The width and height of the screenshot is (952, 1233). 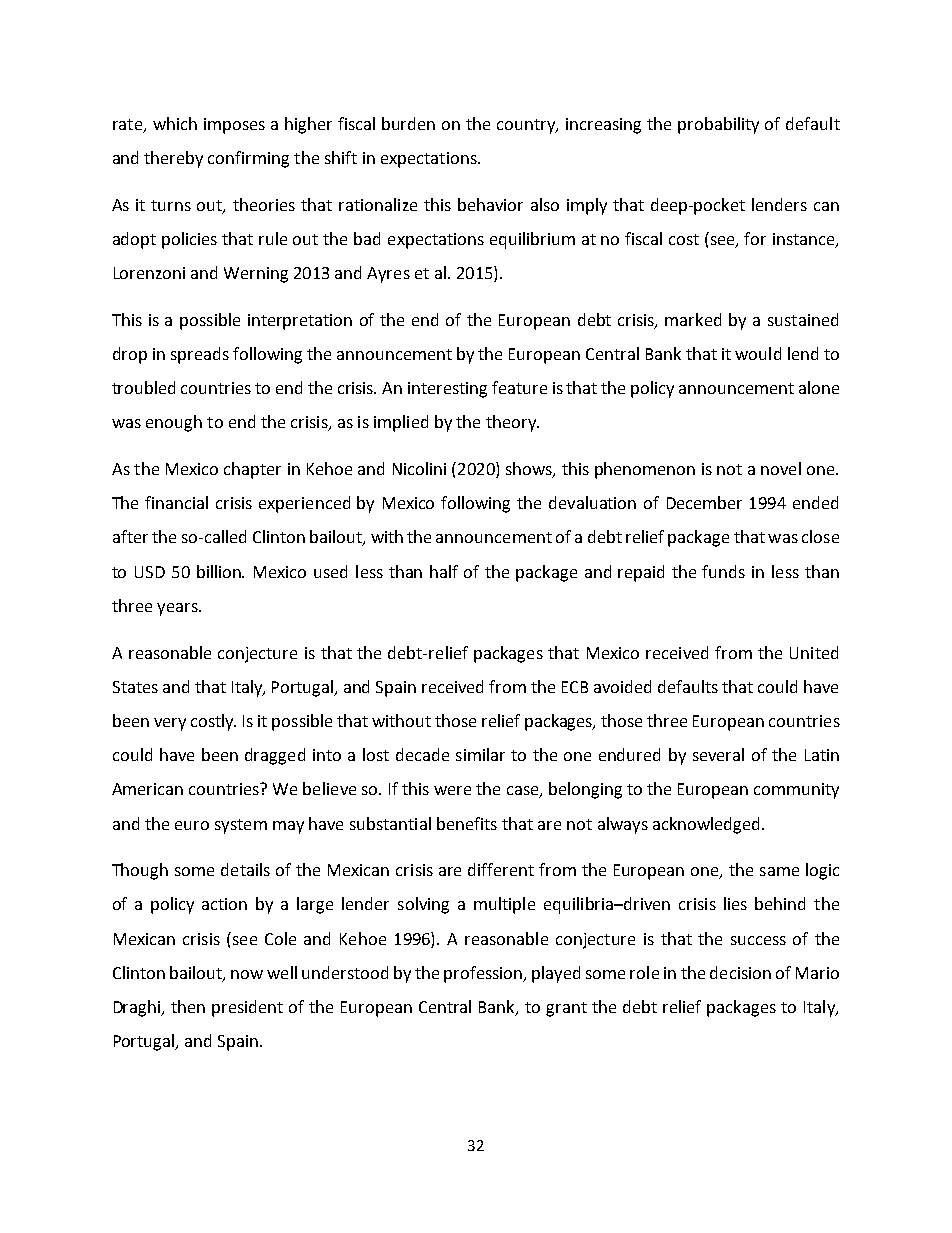 What do you see at coordinates (170, 724) in the screenshot?
I see `very` at bounding box center [170, 724].
